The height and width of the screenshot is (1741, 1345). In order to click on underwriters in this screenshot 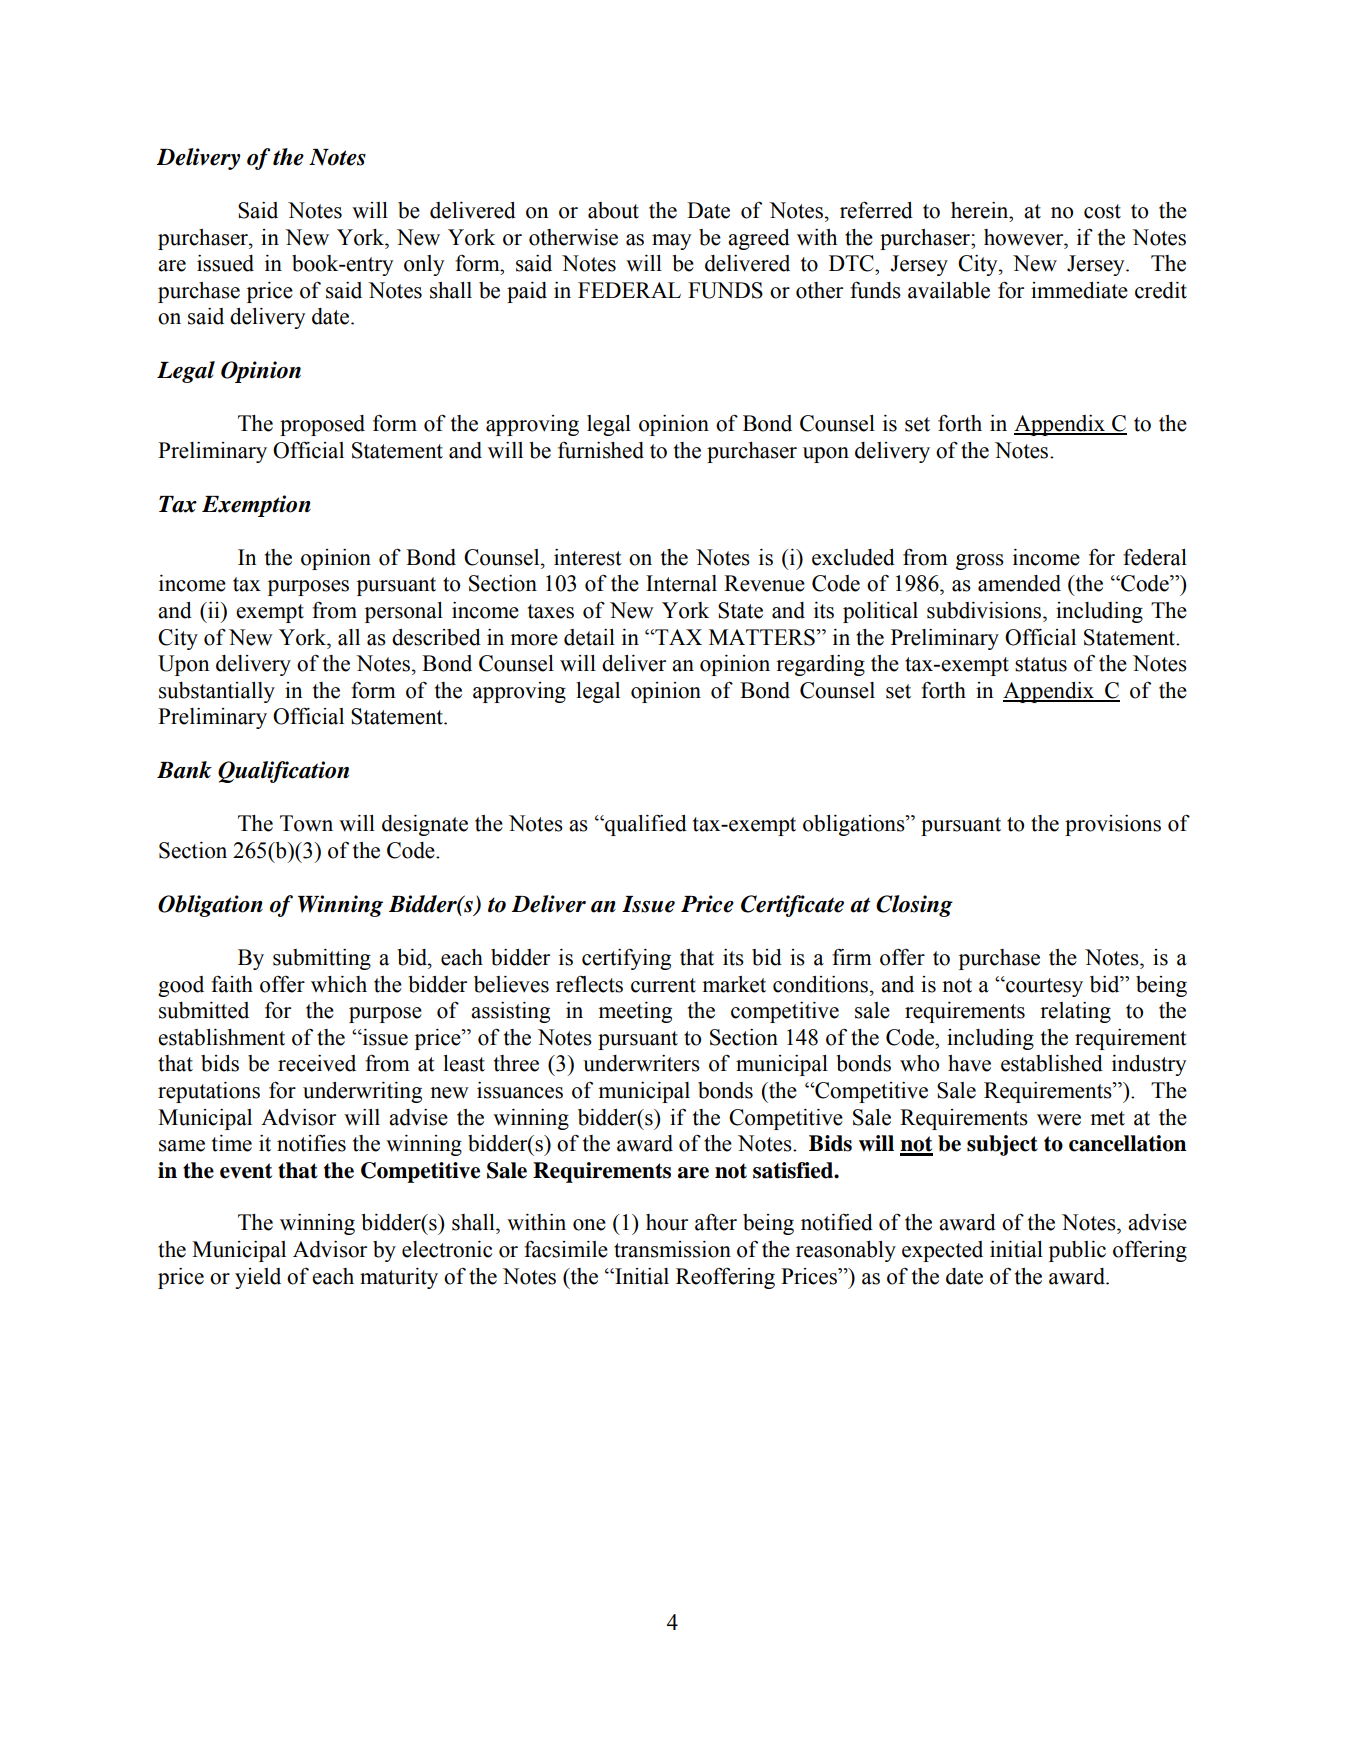, I will do `click(641, 1063)`.
